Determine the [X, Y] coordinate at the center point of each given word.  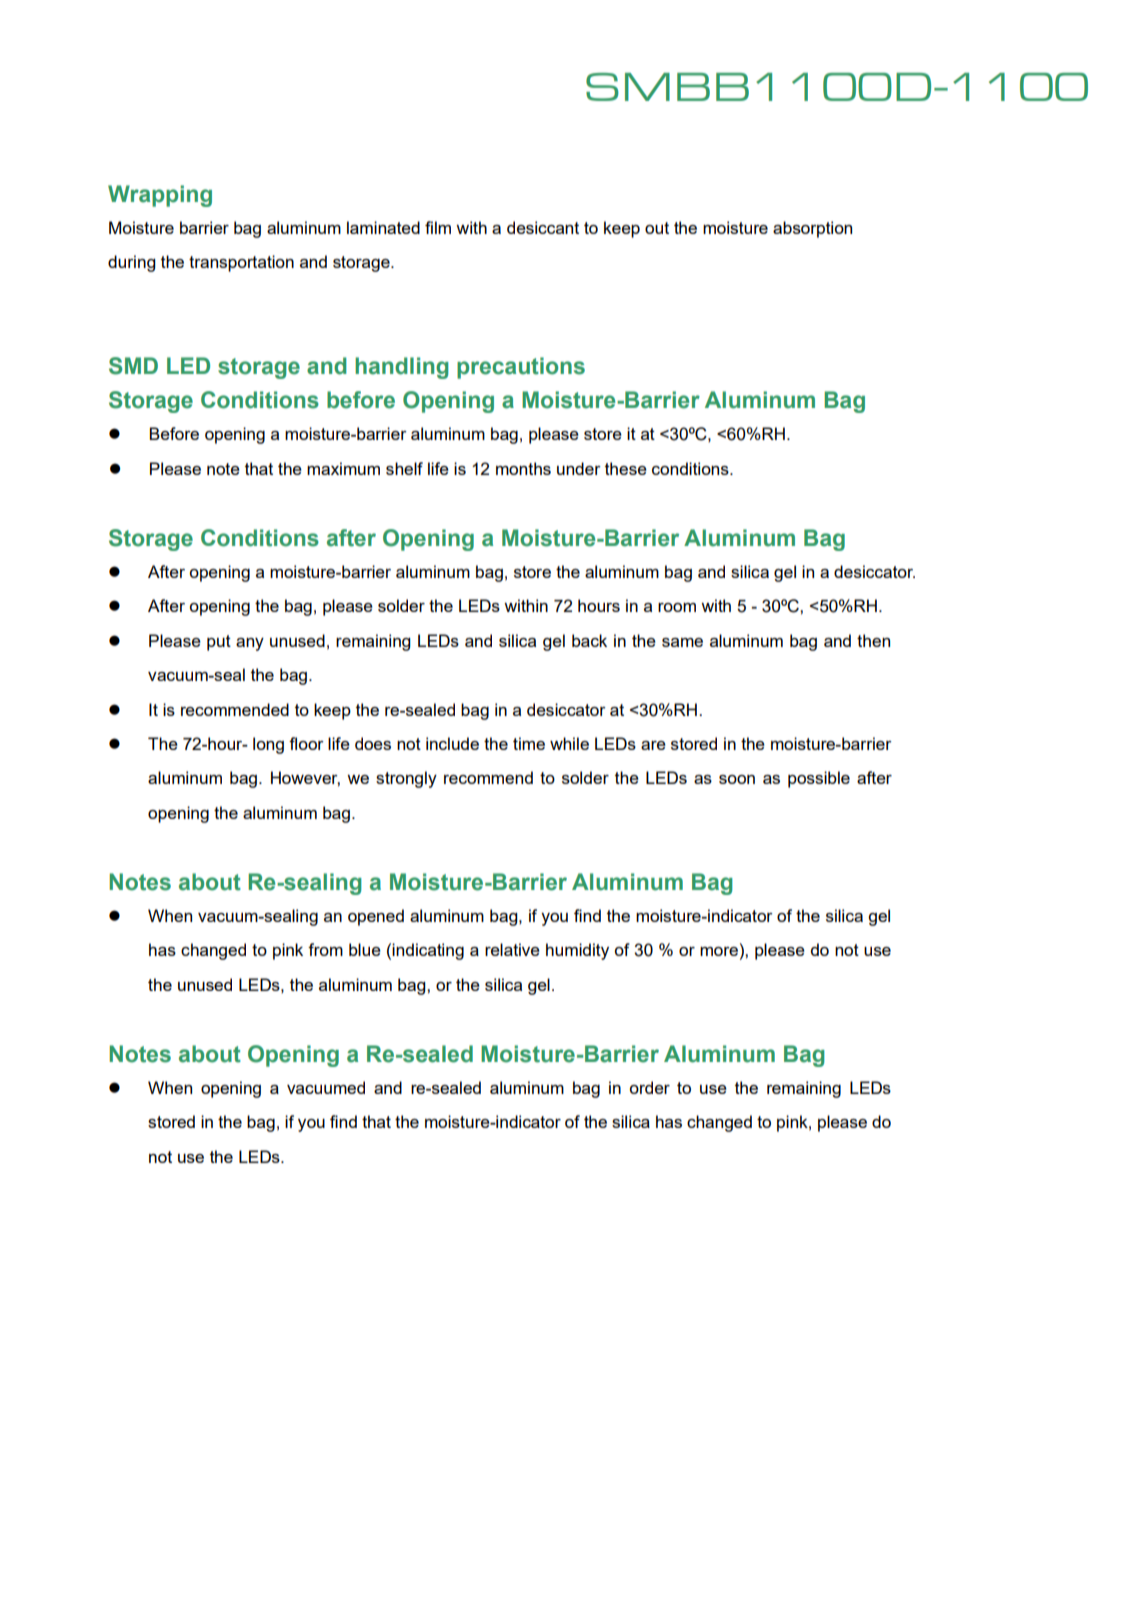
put [219, 643]
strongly [406, 779]
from [325, 949]
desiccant [543, 227]
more [719, 951]
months [523, 468]
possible [819, 779]
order [649, 1087]
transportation [241, 263]
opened [376, 917]
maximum [343, 468]
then [873, 640]
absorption [812, 229]
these [626, 468]
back [589, 640]
